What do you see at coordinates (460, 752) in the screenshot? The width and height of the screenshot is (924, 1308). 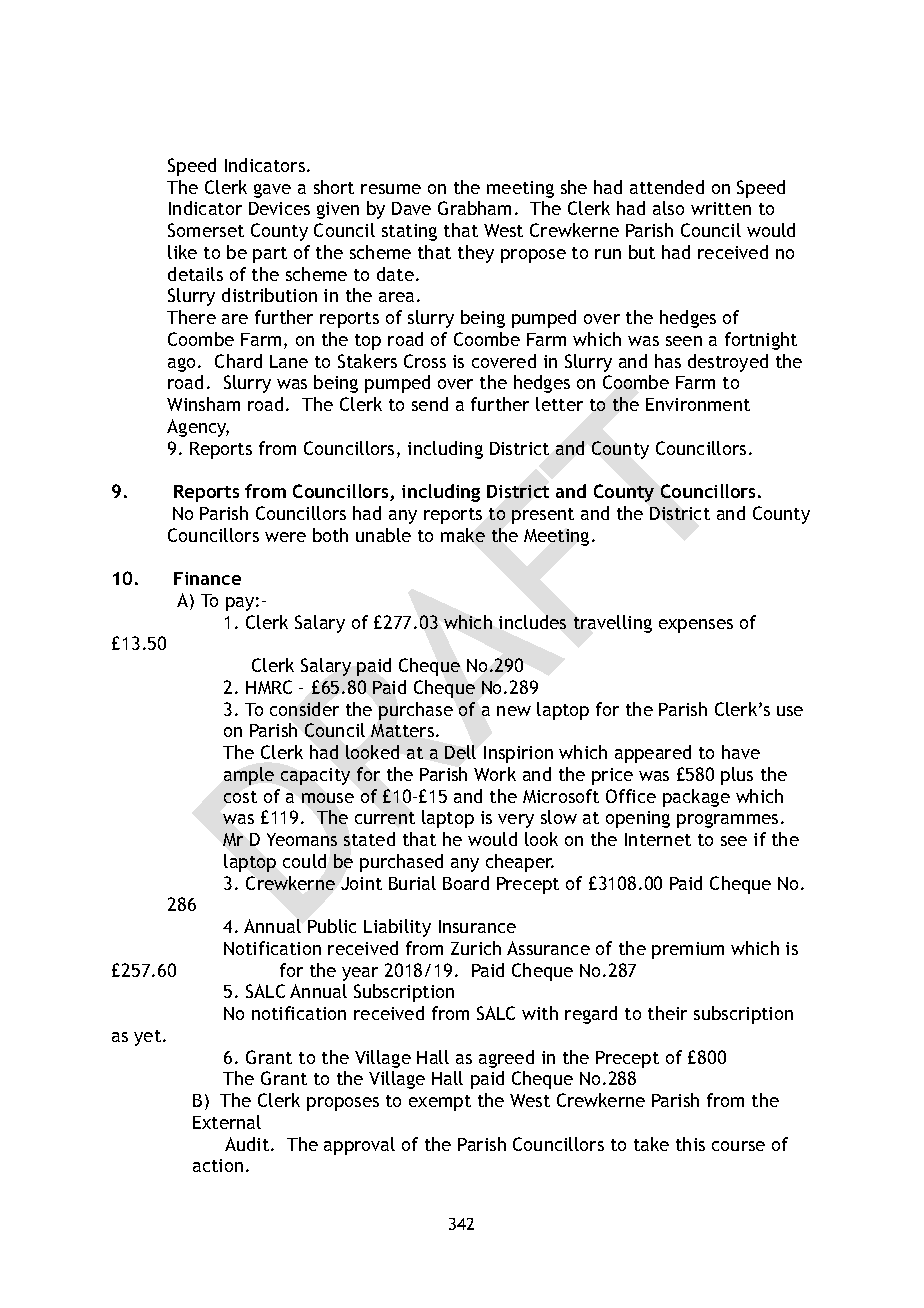 I see `Dell` at bounding box center [460, 752].
